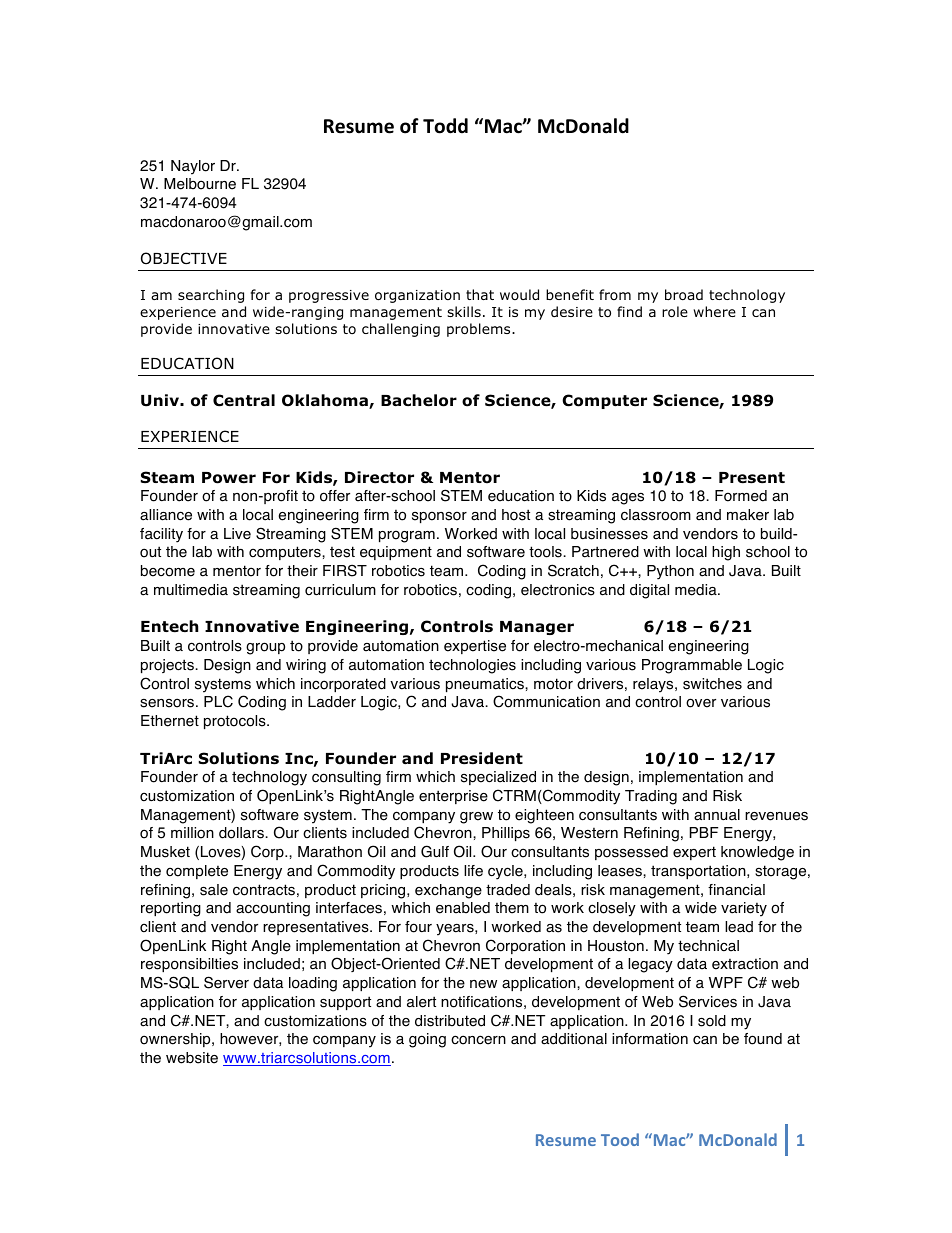 This image has height=1233, width=952. I want to click on protocols, so click(236, 722).
